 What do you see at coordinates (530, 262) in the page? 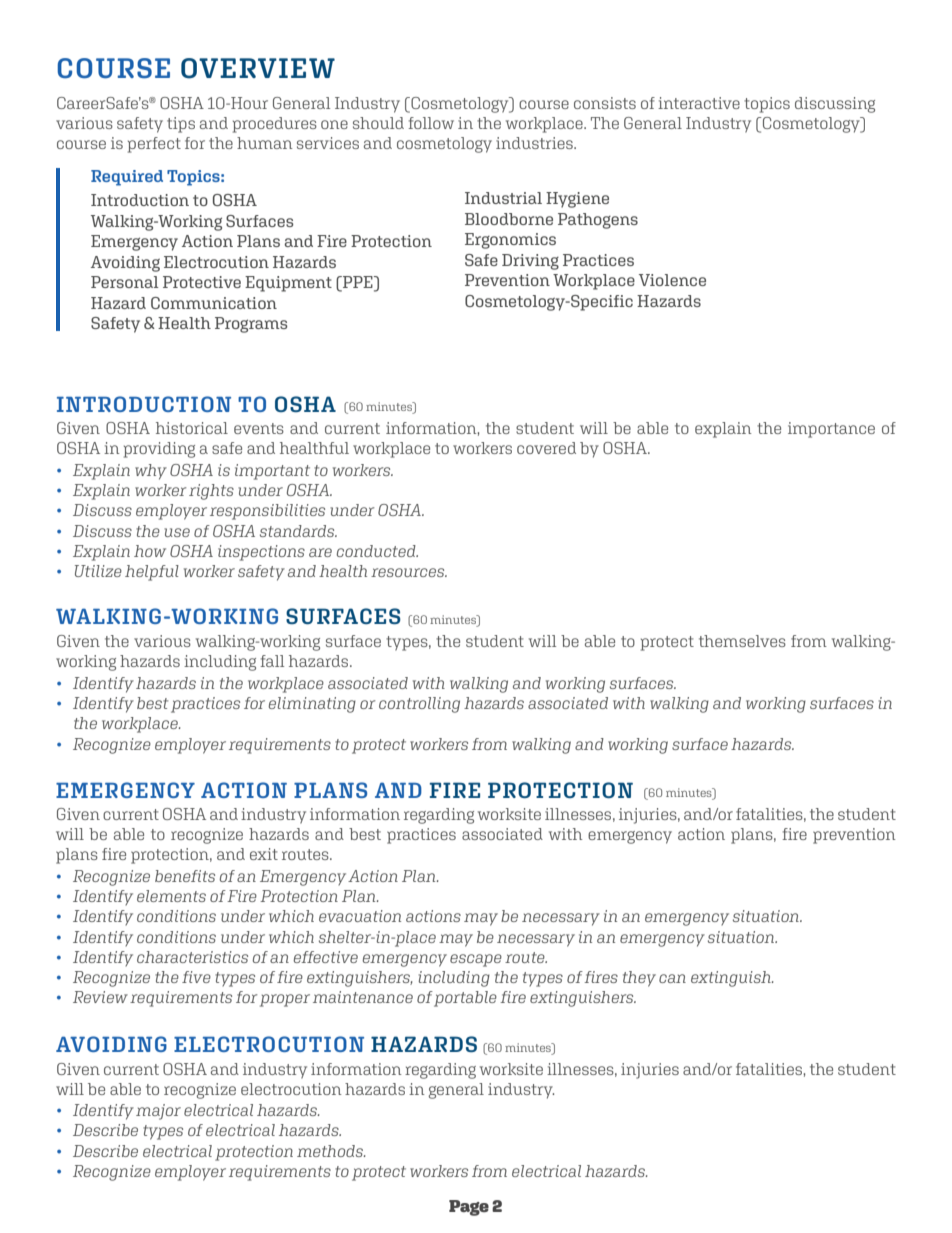
I see `Driving` at bounding box center [530, 262].
